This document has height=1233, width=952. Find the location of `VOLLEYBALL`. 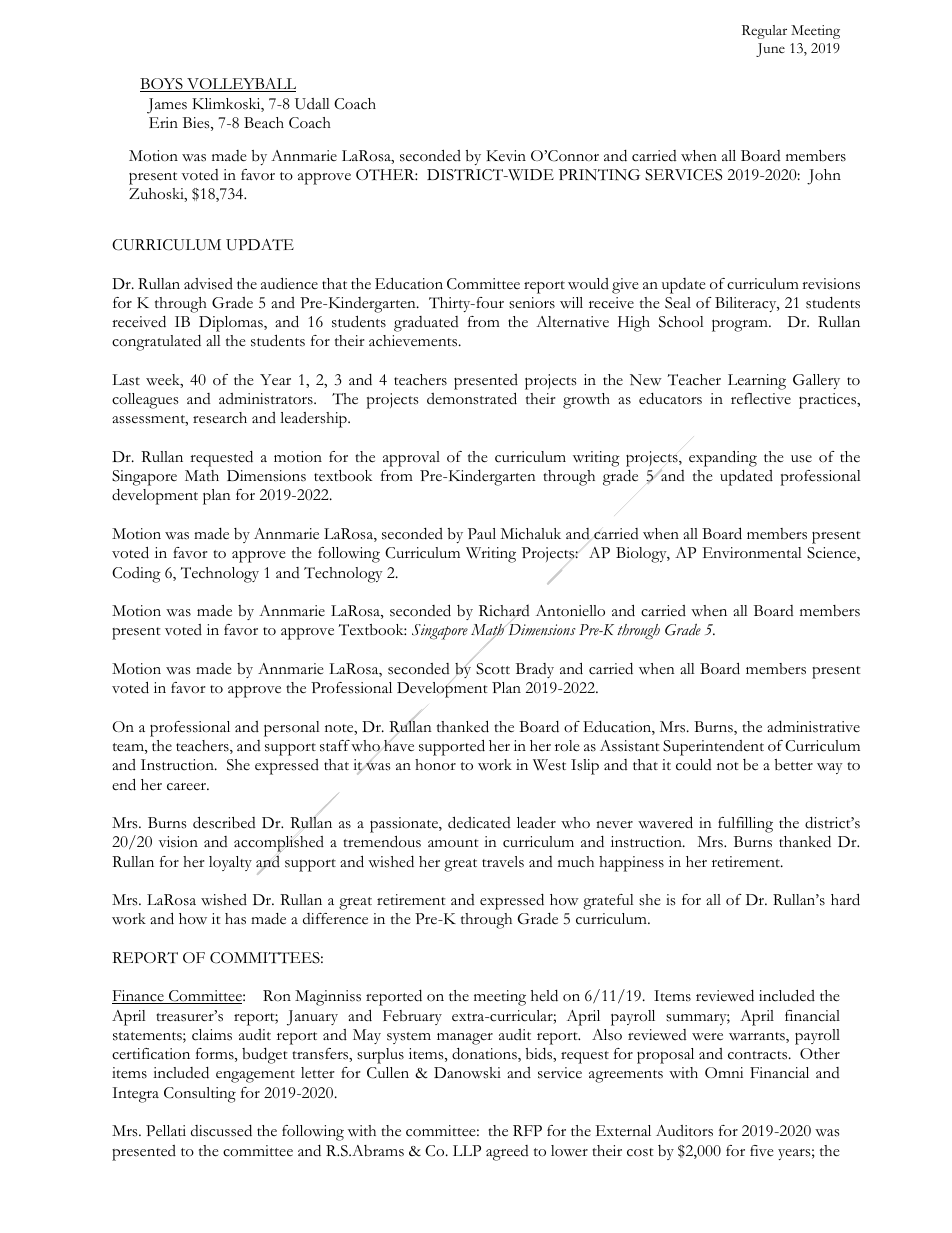

VOLLEYBALL is located at coordinates (240, 85).
